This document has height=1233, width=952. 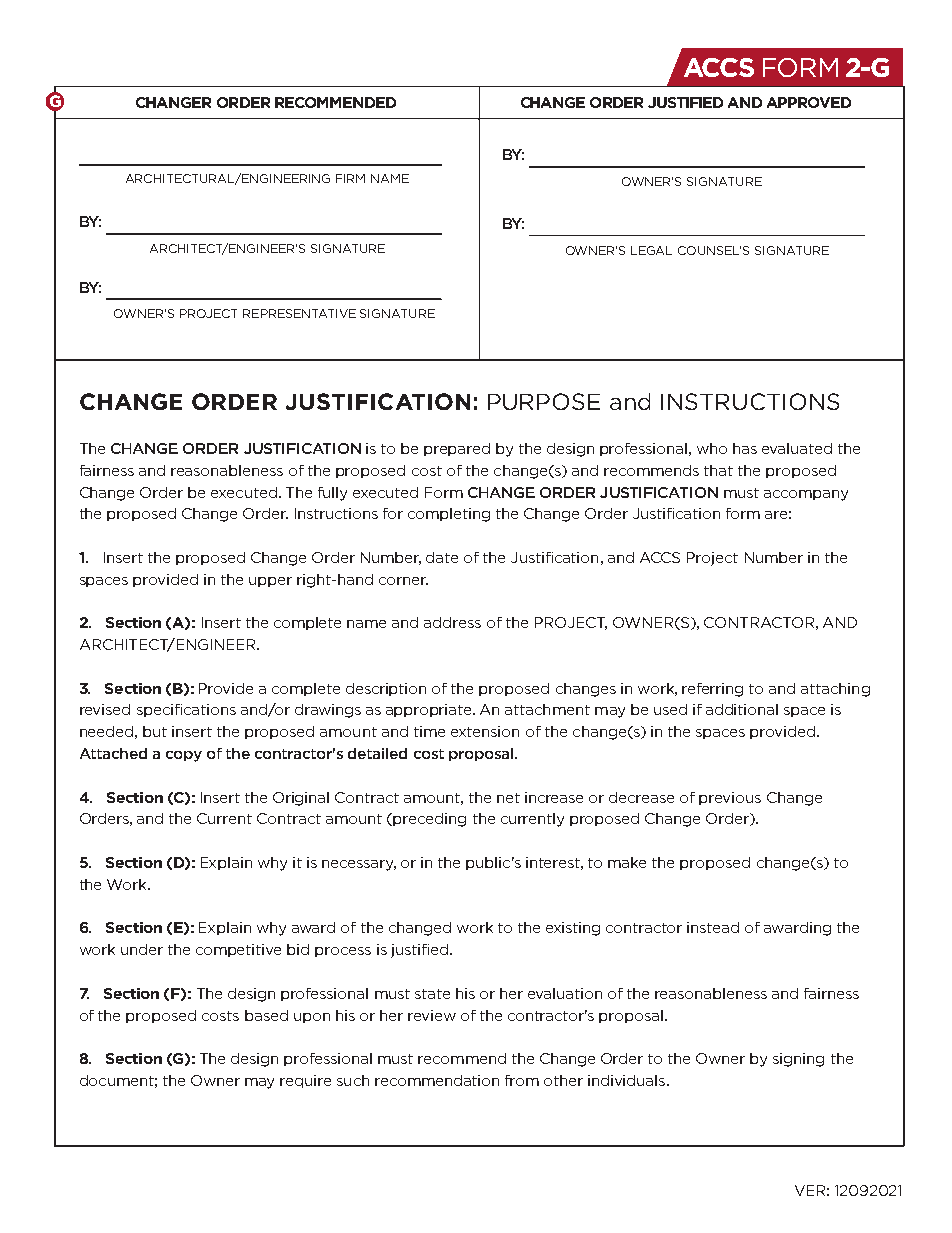 I want to click on signing, so click(x=798, y=1060).
